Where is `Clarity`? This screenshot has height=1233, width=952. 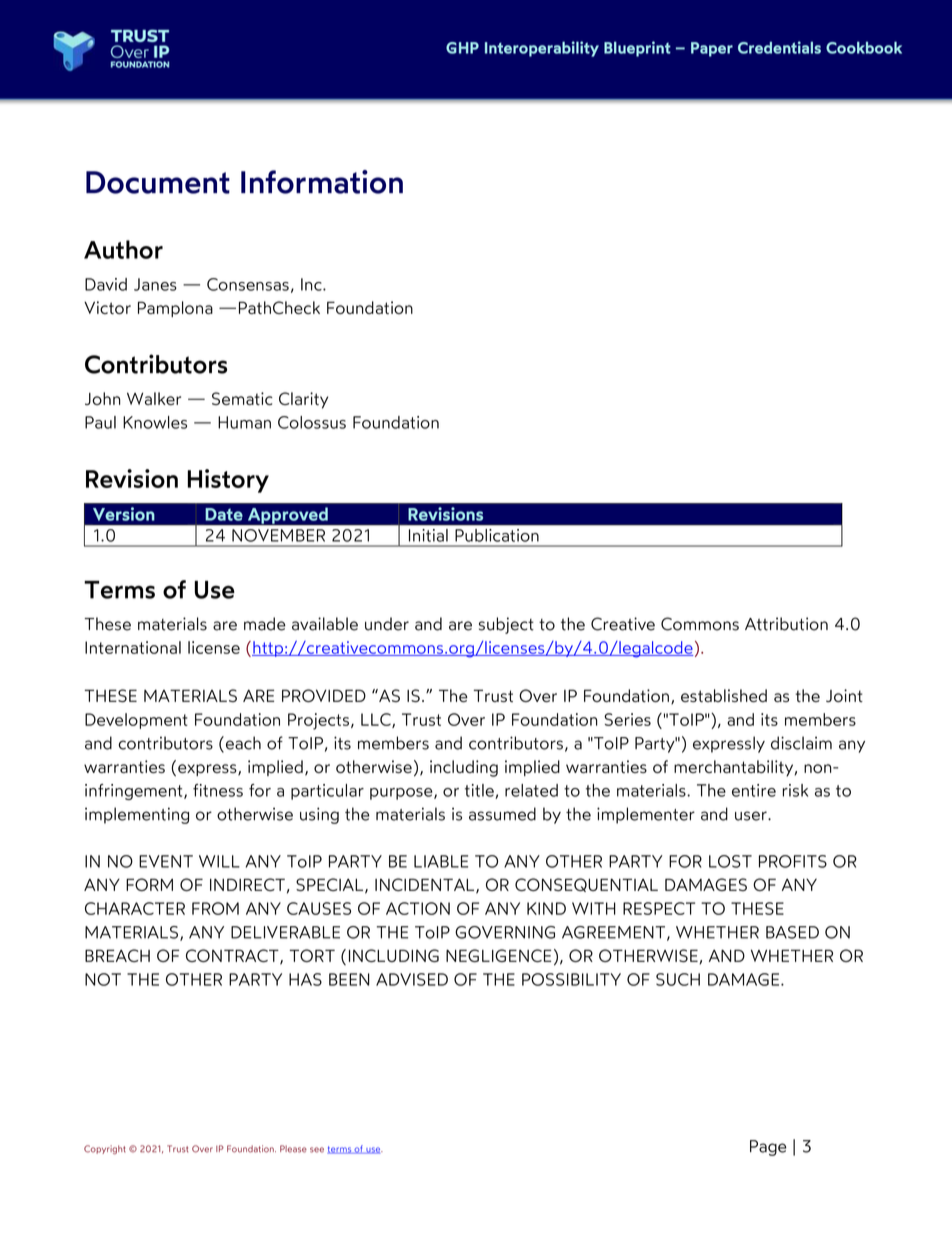 Clarity is located at coordinates (303, 400).
